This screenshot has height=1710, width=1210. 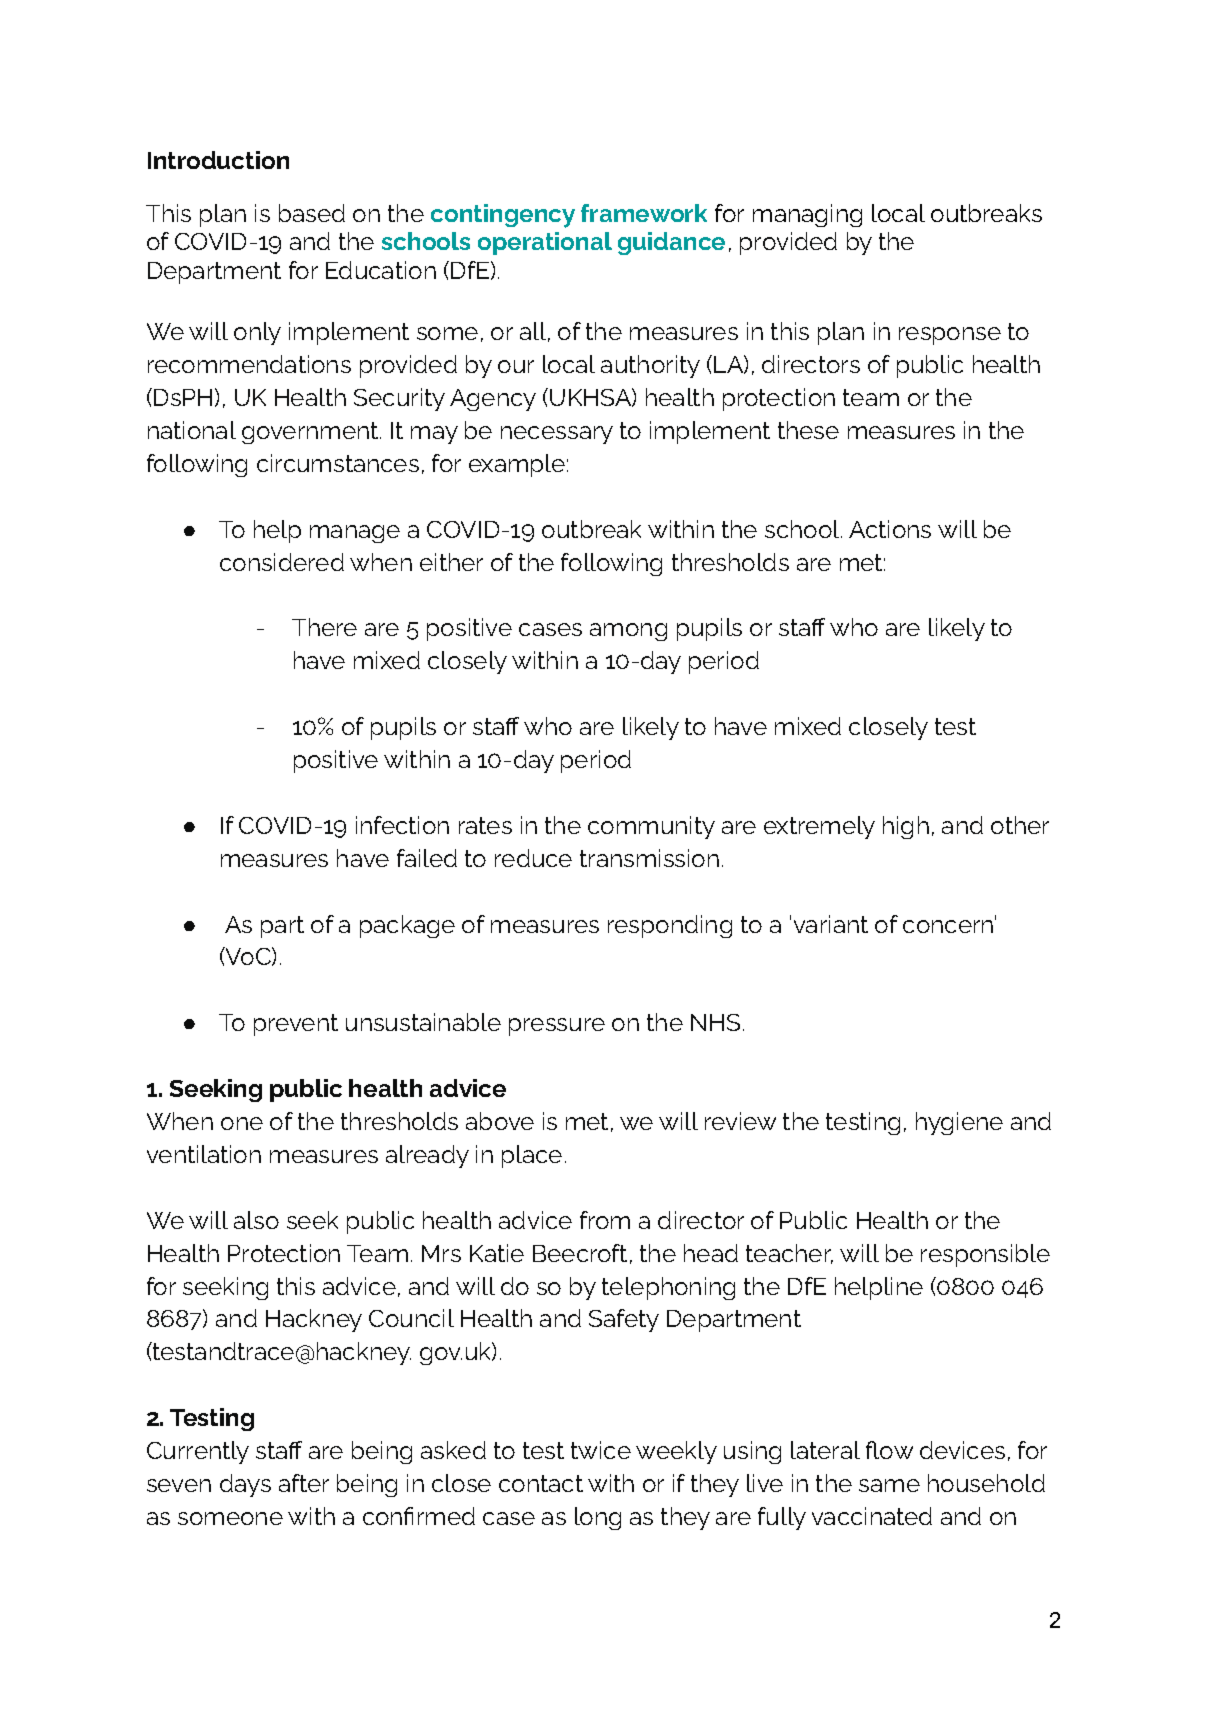 I want to click on managing, so click(x=807, y=215).
